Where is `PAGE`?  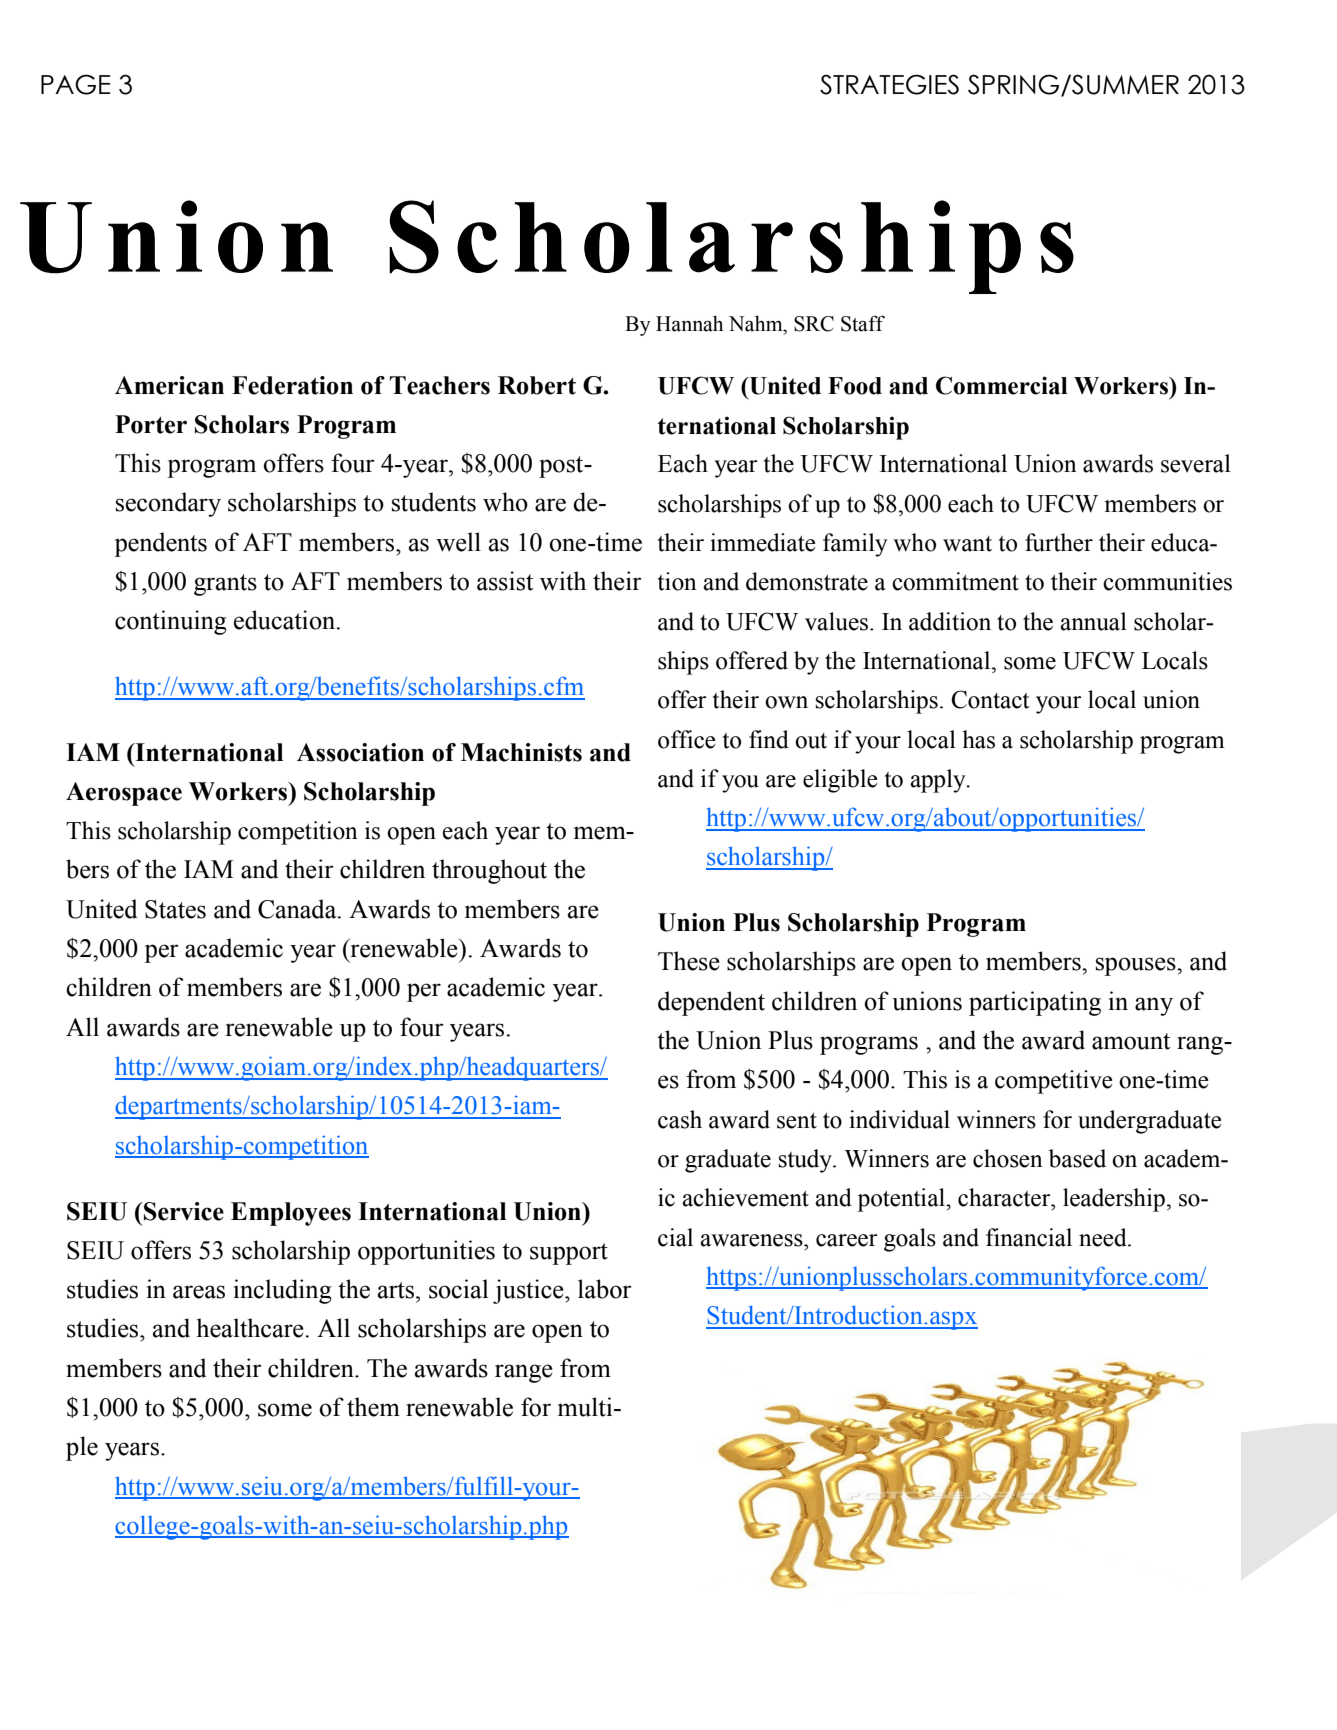 PAGE is located at coordinates (75, 84).
